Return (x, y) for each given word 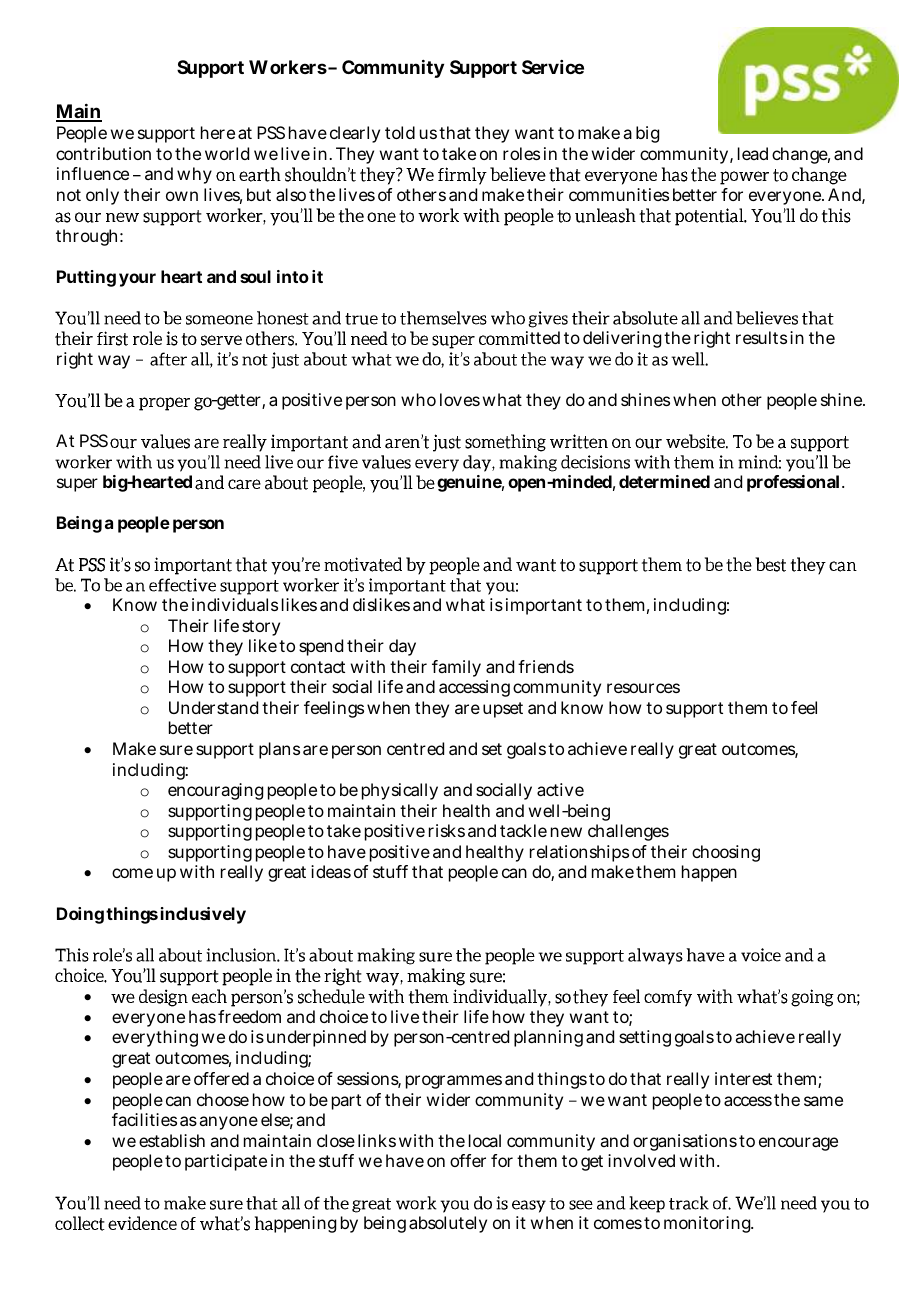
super (77, 485)
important (544, 606)
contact (318, 667)
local (485, 1140)
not (69, 195)
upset (503, 710)
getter (238, 402)
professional (793, 483)
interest (743, 1078)
